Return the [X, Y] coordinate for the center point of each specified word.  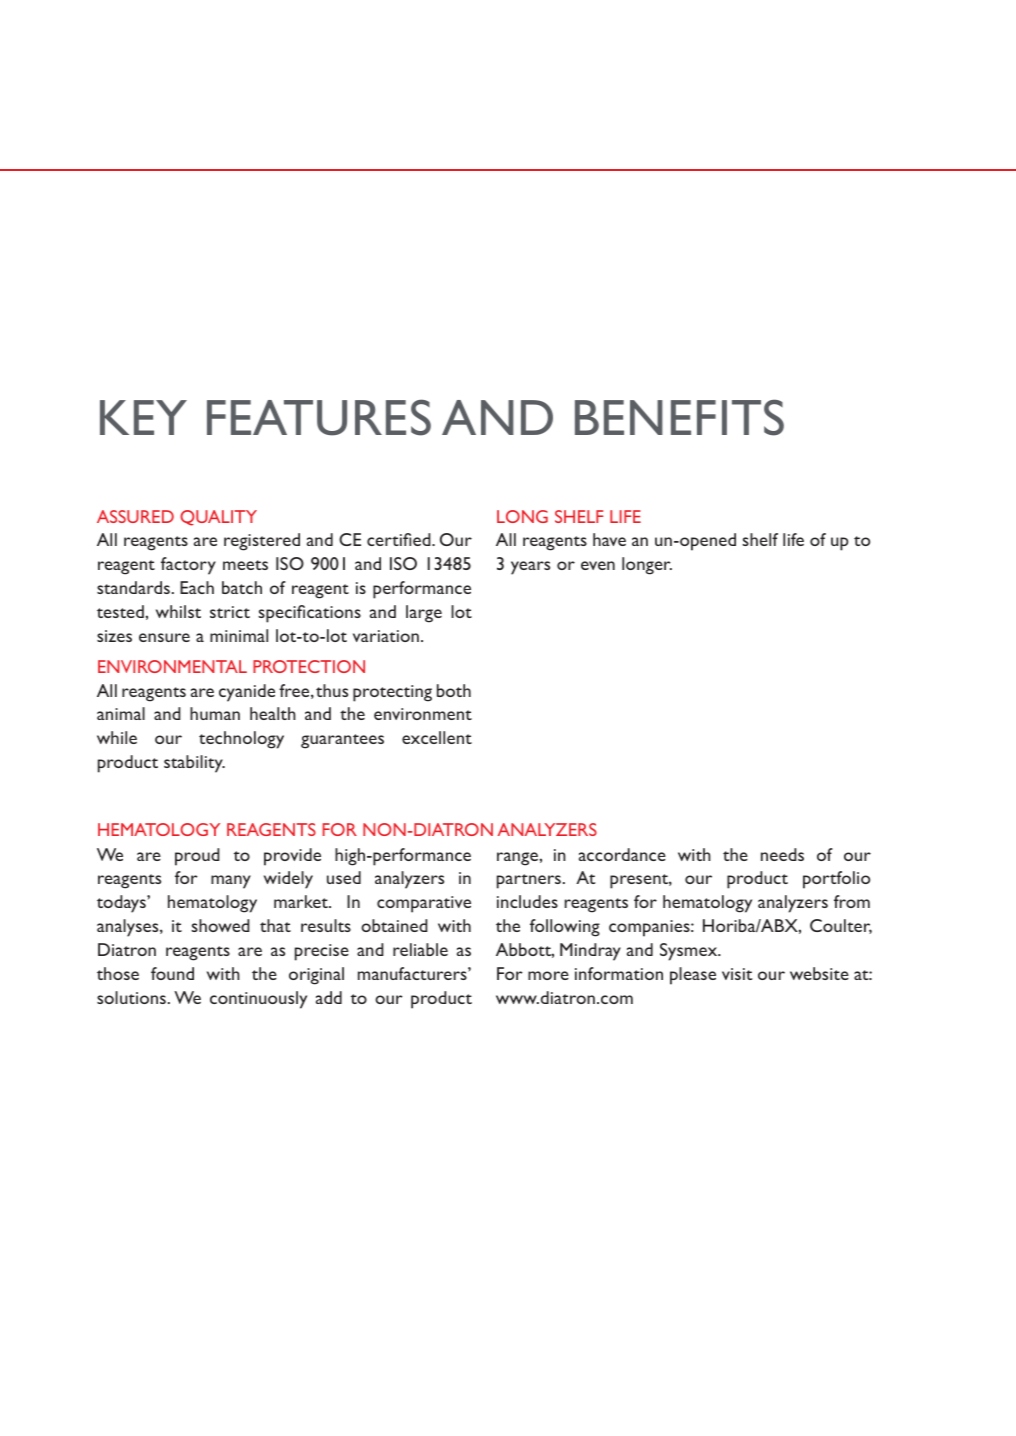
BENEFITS [679, 417]
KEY [143, 417]
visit [737, 974]
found [172, 973]
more [548, 975]
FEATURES [319, 417]
